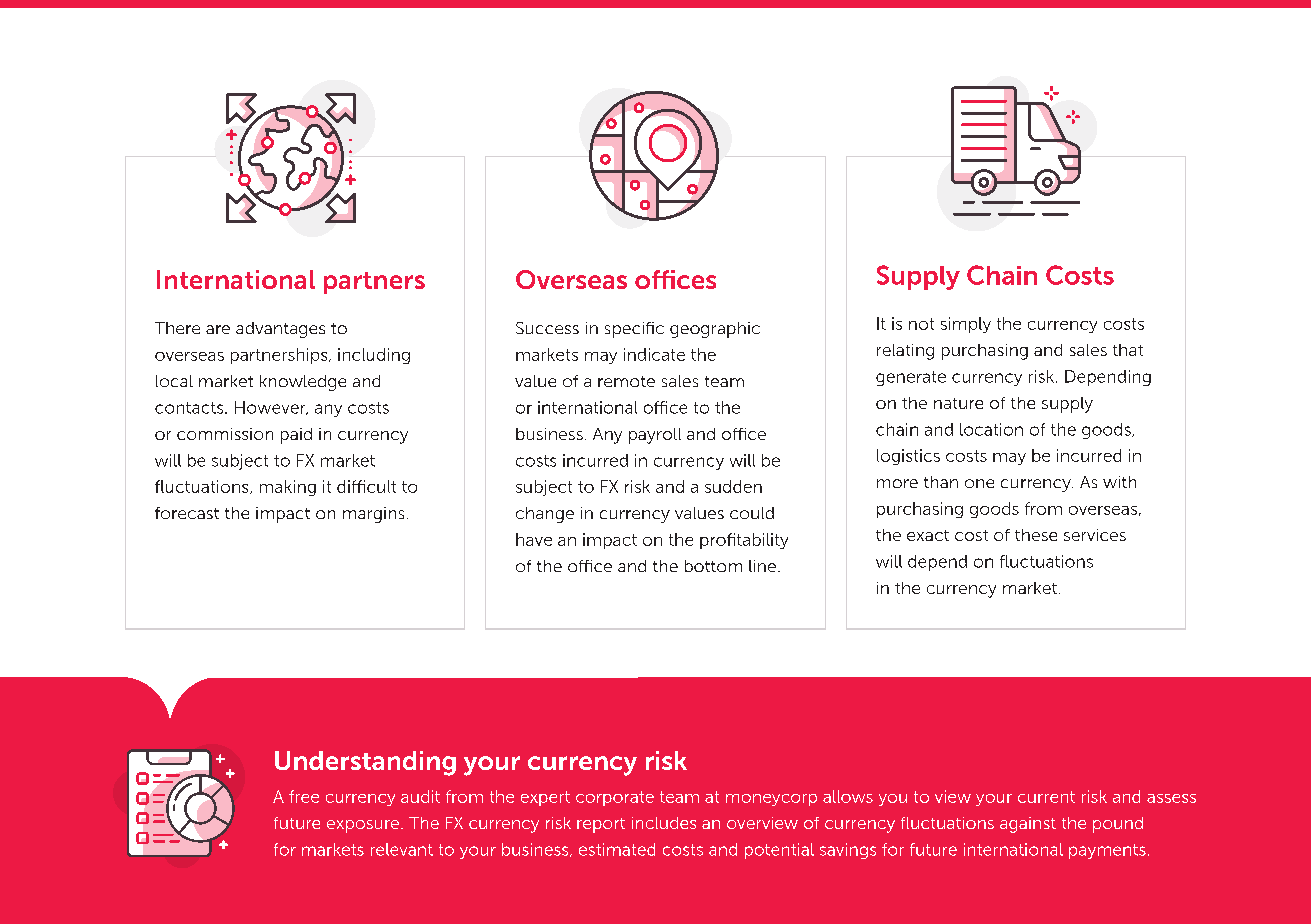  Describe the element at coordinates (280, 330) in the screenshot. I see `advantages` at that location.
